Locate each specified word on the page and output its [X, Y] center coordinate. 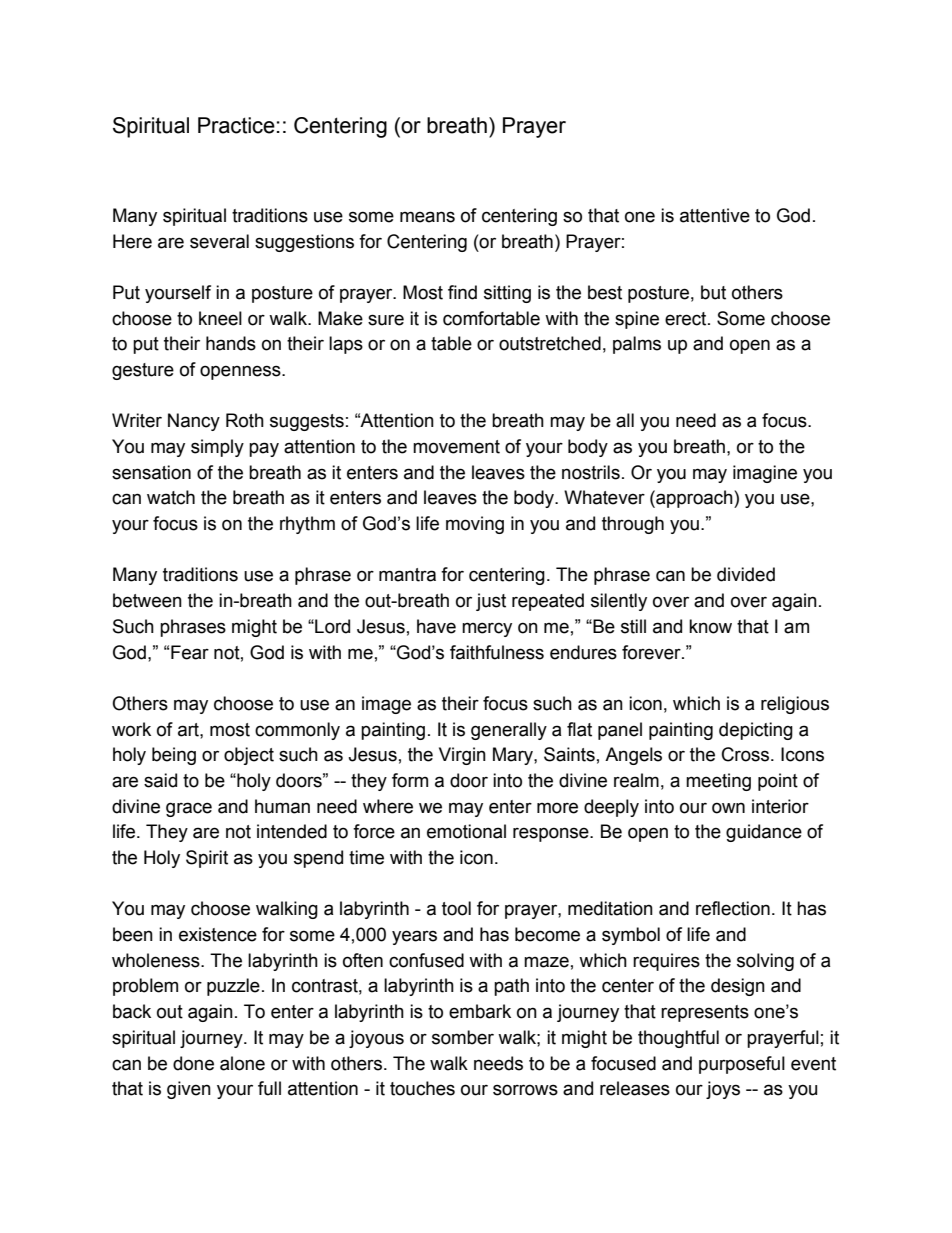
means [427, 217]
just [491, 602]
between [147, 600]
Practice [236, 125]
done [193, 1063]
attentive [715, 215]
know [710, 626]
